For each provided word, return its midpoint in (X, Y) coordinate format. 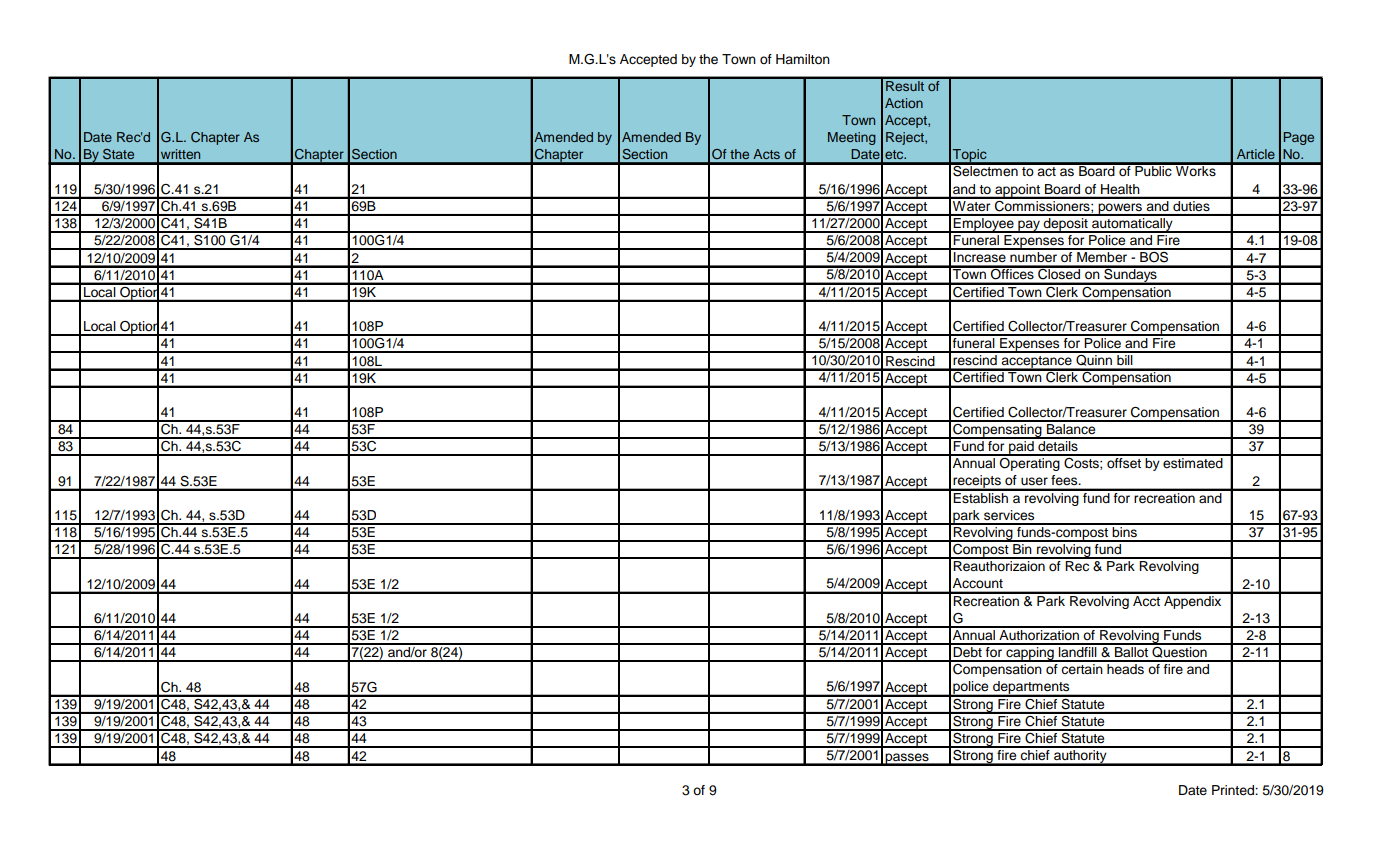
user (1034, 481)
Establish (981, 496)
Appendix (1193, 601)
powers (1120, 209)
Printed (1234, 790)
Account (978, 583)
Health (1120, 189)
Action (904, 103)
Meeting (852, 138)
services (1009, 515)
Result (905, 84)
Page (1298, 138)
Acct (1146, 599)
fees (1065, 480)
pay (1029, 226)
